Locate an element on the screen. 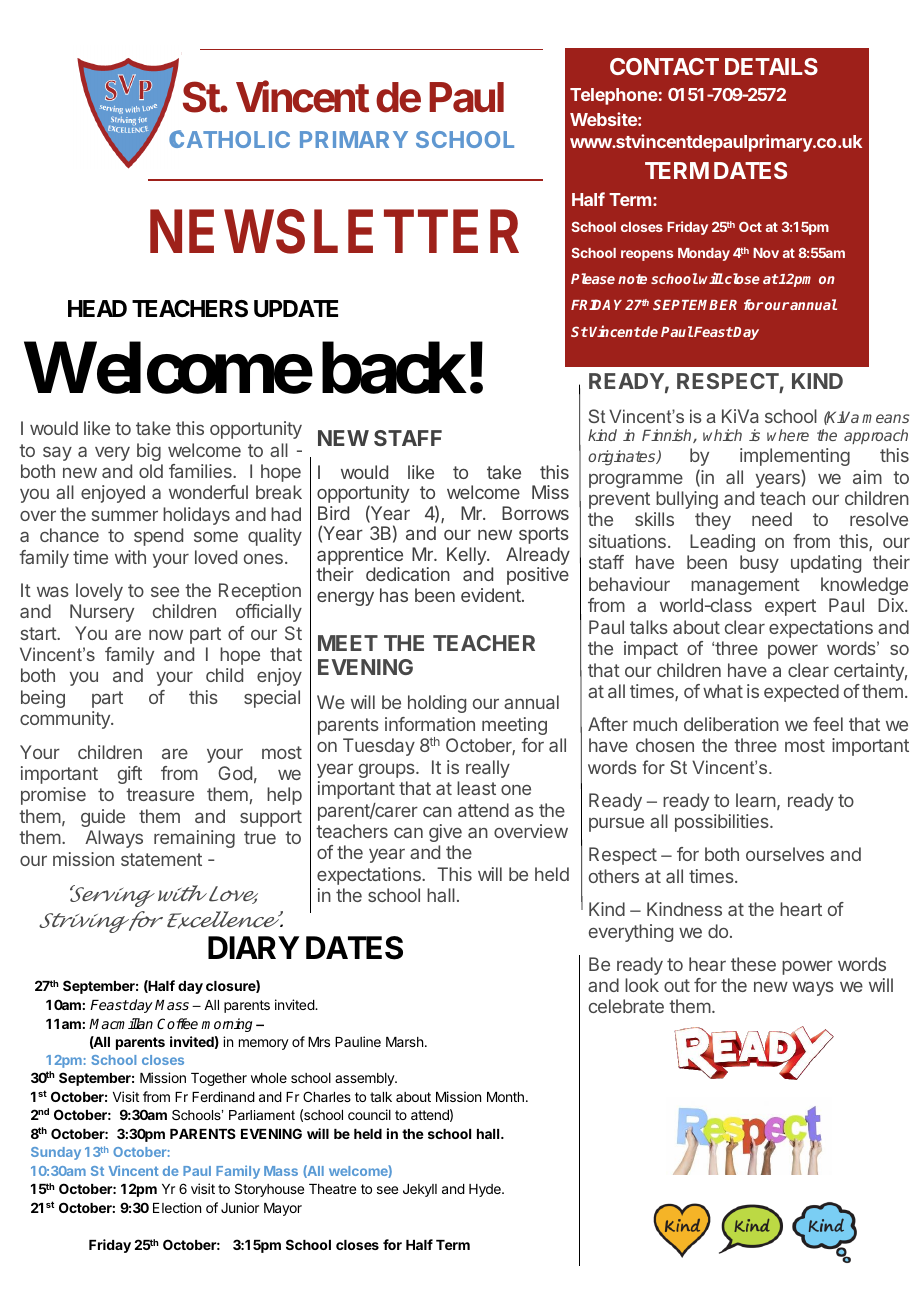 The height and width of the screenshot is (1308, 924). evident is located at coordinates (492, 595).
